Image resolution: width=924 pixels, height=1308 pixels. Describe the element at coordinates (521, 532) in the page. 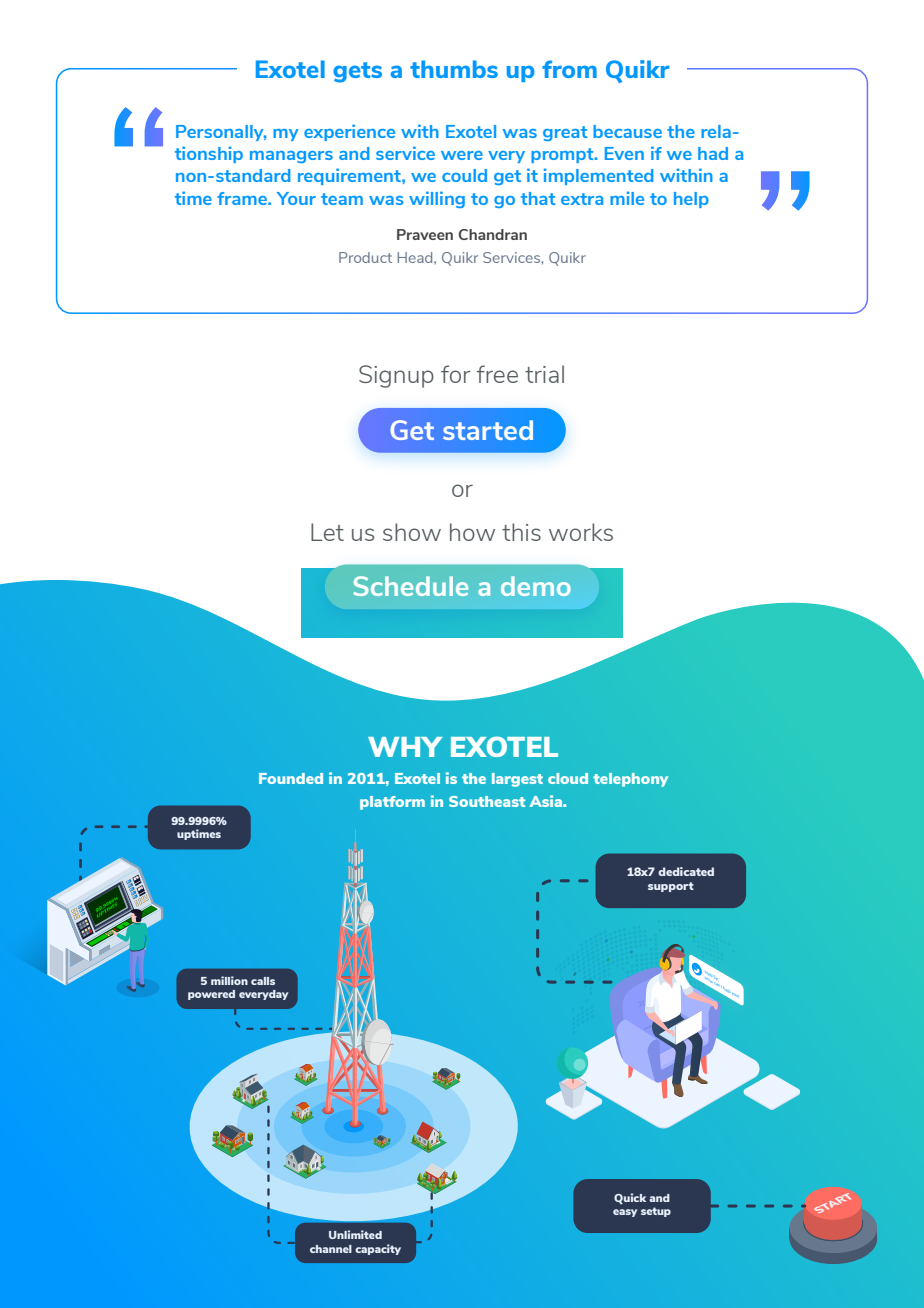

I see `this` at that location.
